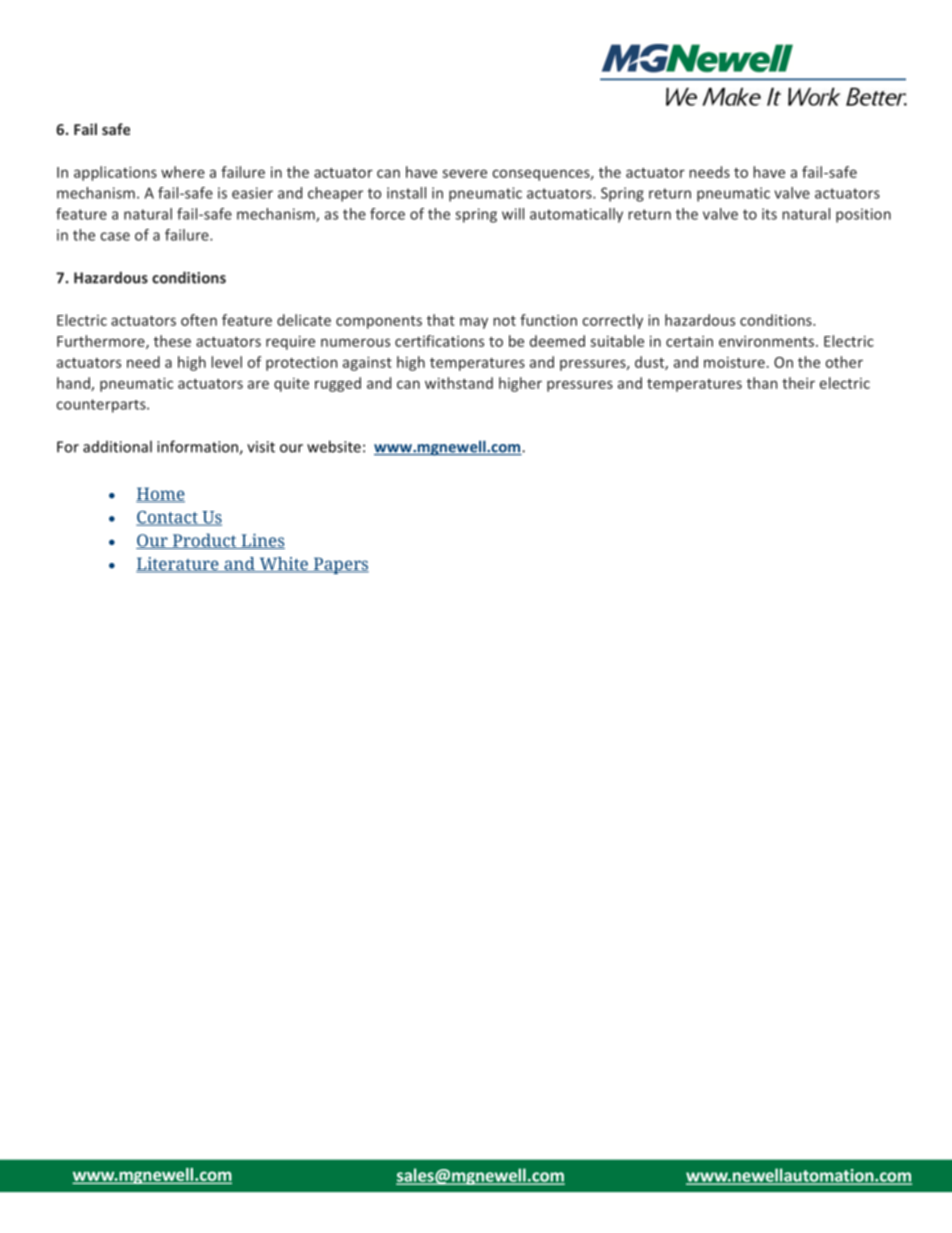 The image size is (952, 1233). I want to click on level, so click(226, 362).
